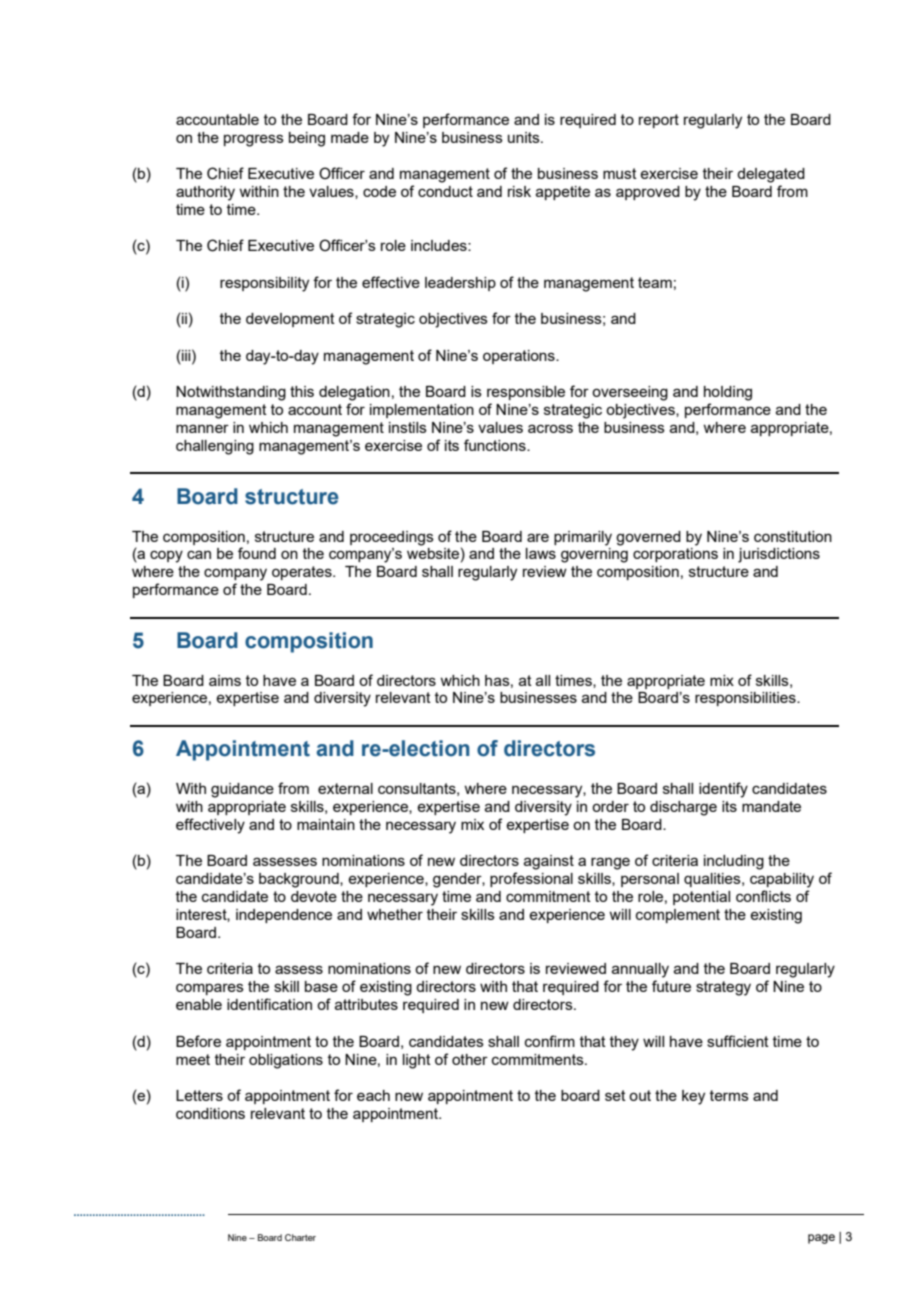  I want to click on laws, so click(541, 553).
